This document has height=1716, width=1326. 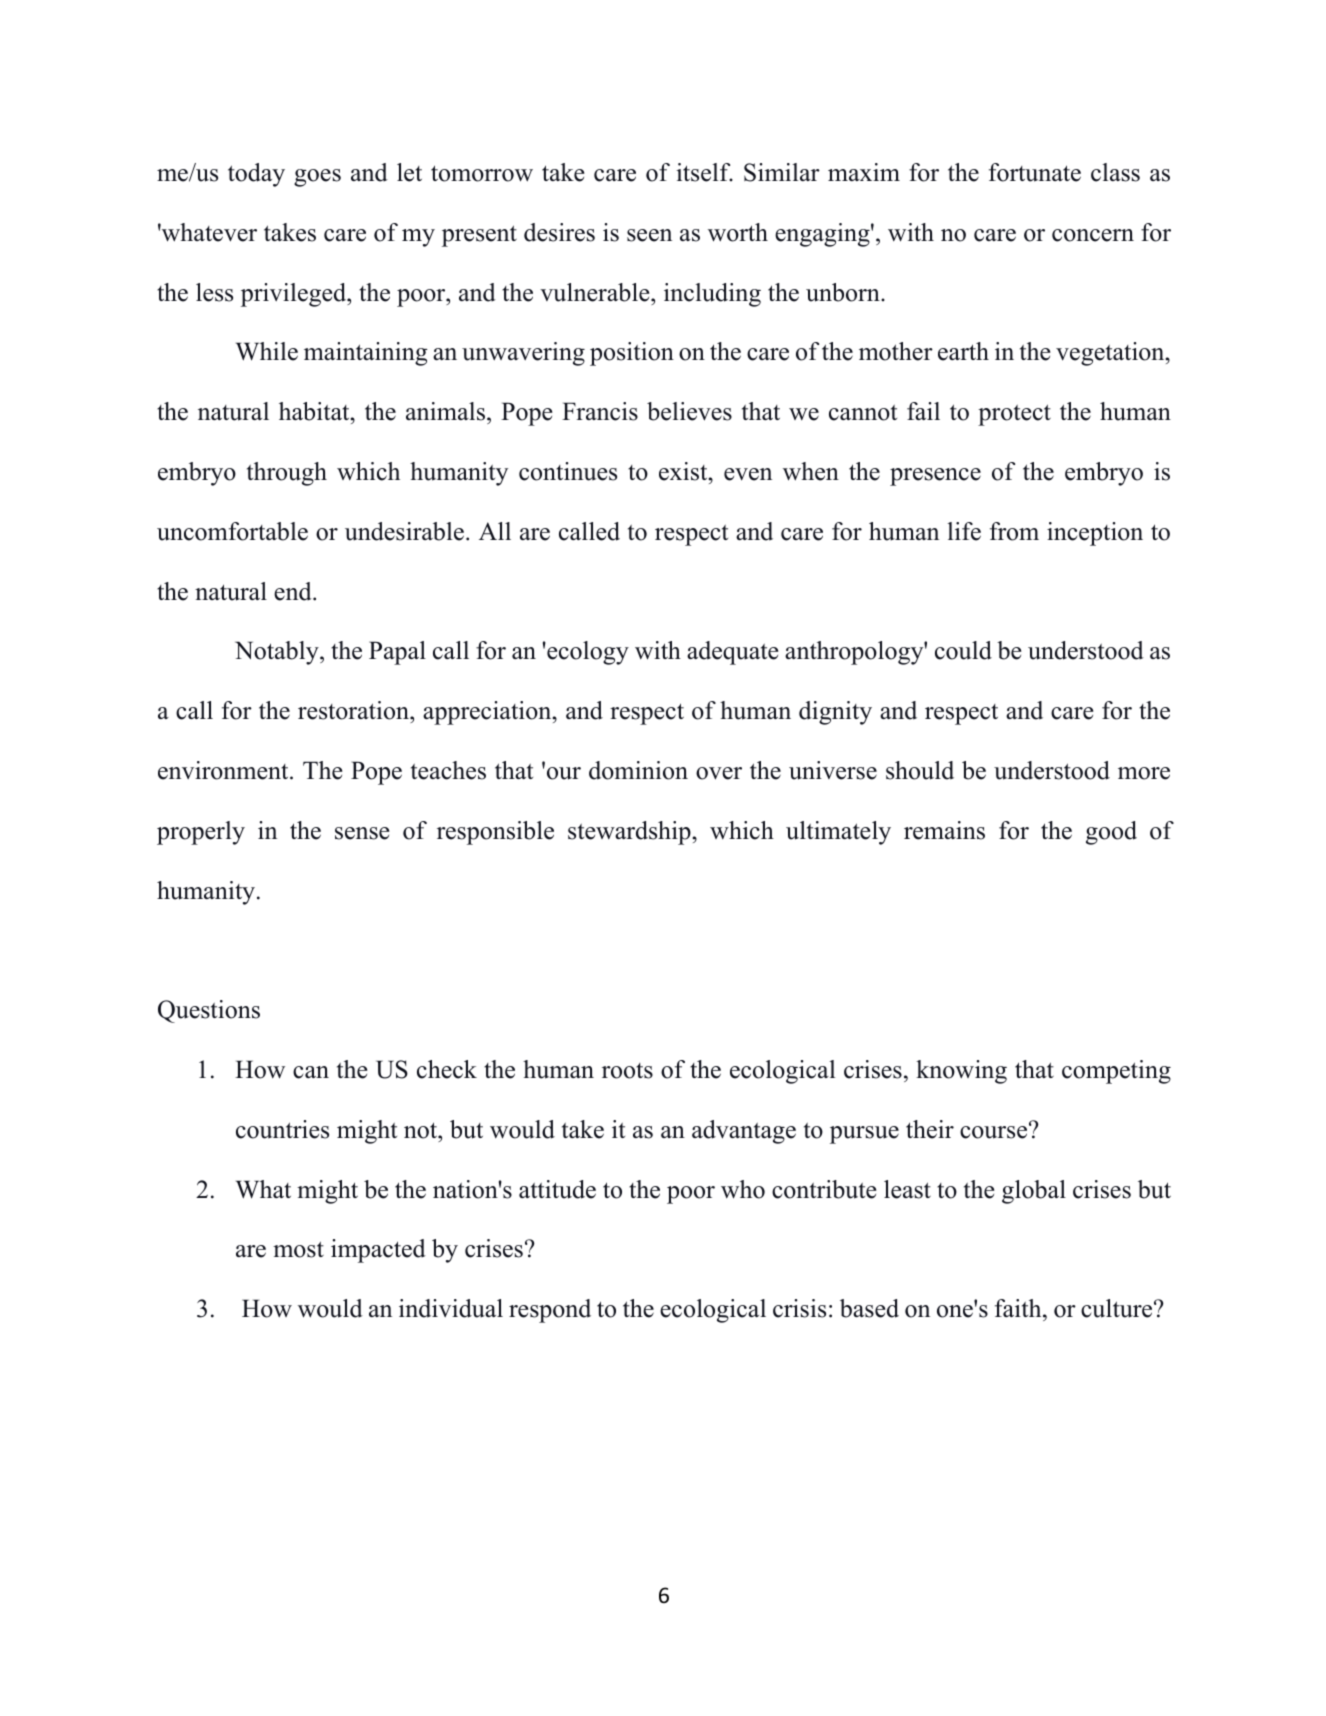 What do you see at coordinates (317, 178) in the document?
I see `goes` at bounding box center [317, 178].
